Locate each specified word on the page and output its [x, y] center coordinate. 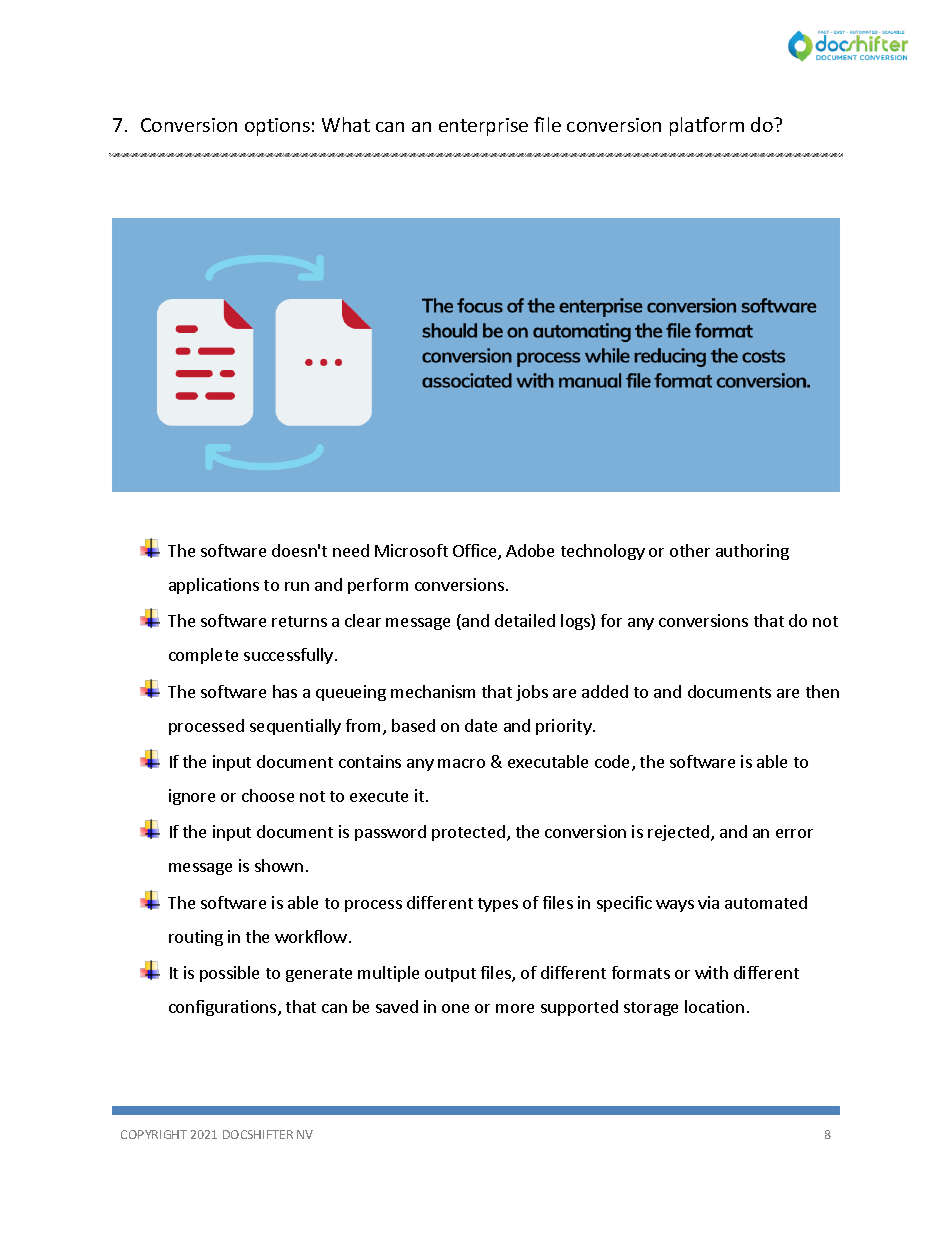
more [515, 1008]
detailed [525, 620]
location [714, 1006]
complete [203, 656]
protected [468, 833]
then [822, 691]
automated [766, 902]
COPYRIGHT [154, 1134]
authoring [752, 552]
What [346, 124]
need [351, 550]
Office [476, 552]
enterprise [483, 127]
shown [279, 865]
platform [707, 126]
